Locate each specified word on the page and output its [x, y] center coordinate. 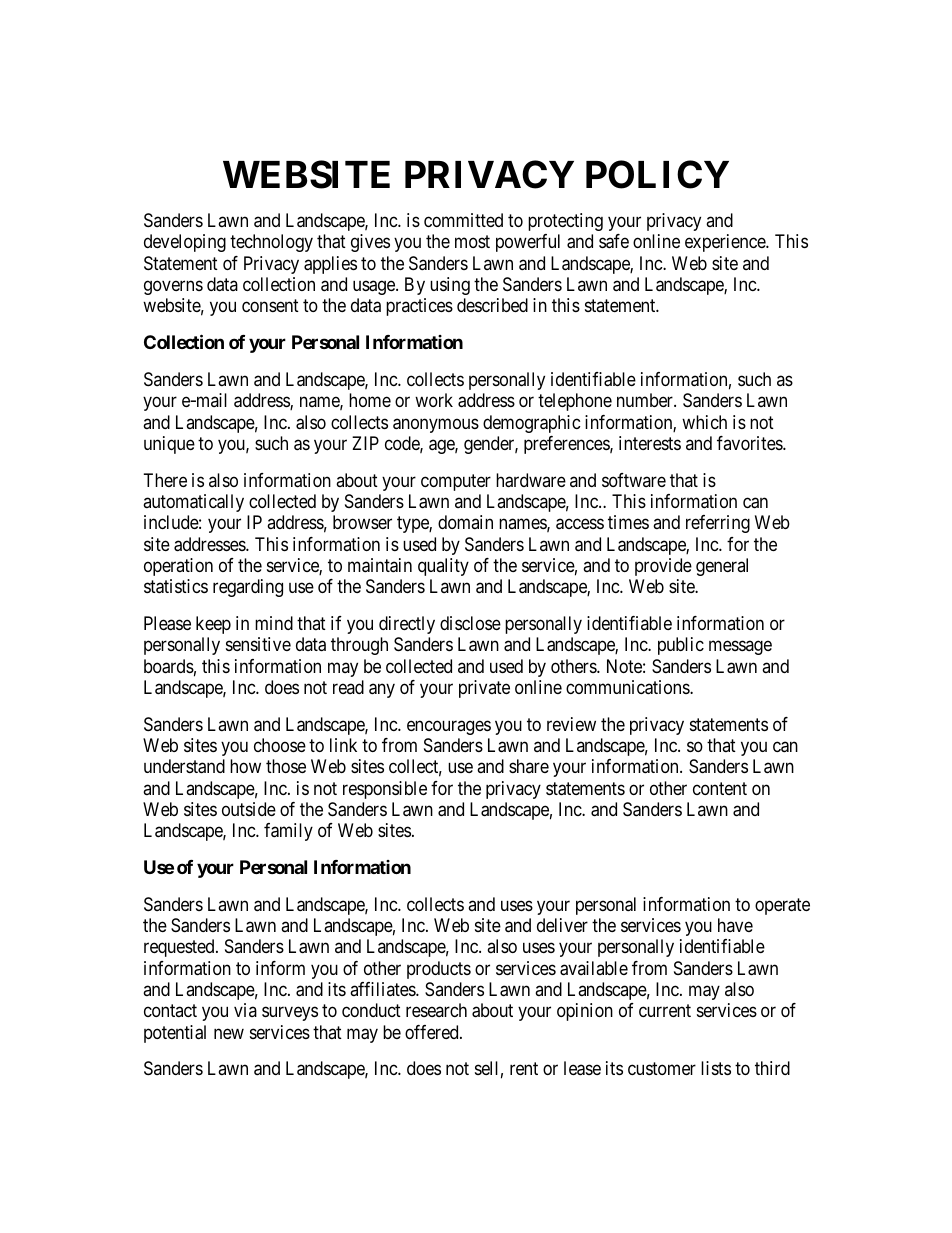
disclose [470, 623]
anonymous [436, 425]
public [681, 646]
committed [463, 220]
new [229, 1033]
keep [213, 625]
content [720, 788]
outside [249, 809]
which [704, 422]
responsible [385, 790]
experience [726, 243]
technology [271, 243]
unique [169, 445]
